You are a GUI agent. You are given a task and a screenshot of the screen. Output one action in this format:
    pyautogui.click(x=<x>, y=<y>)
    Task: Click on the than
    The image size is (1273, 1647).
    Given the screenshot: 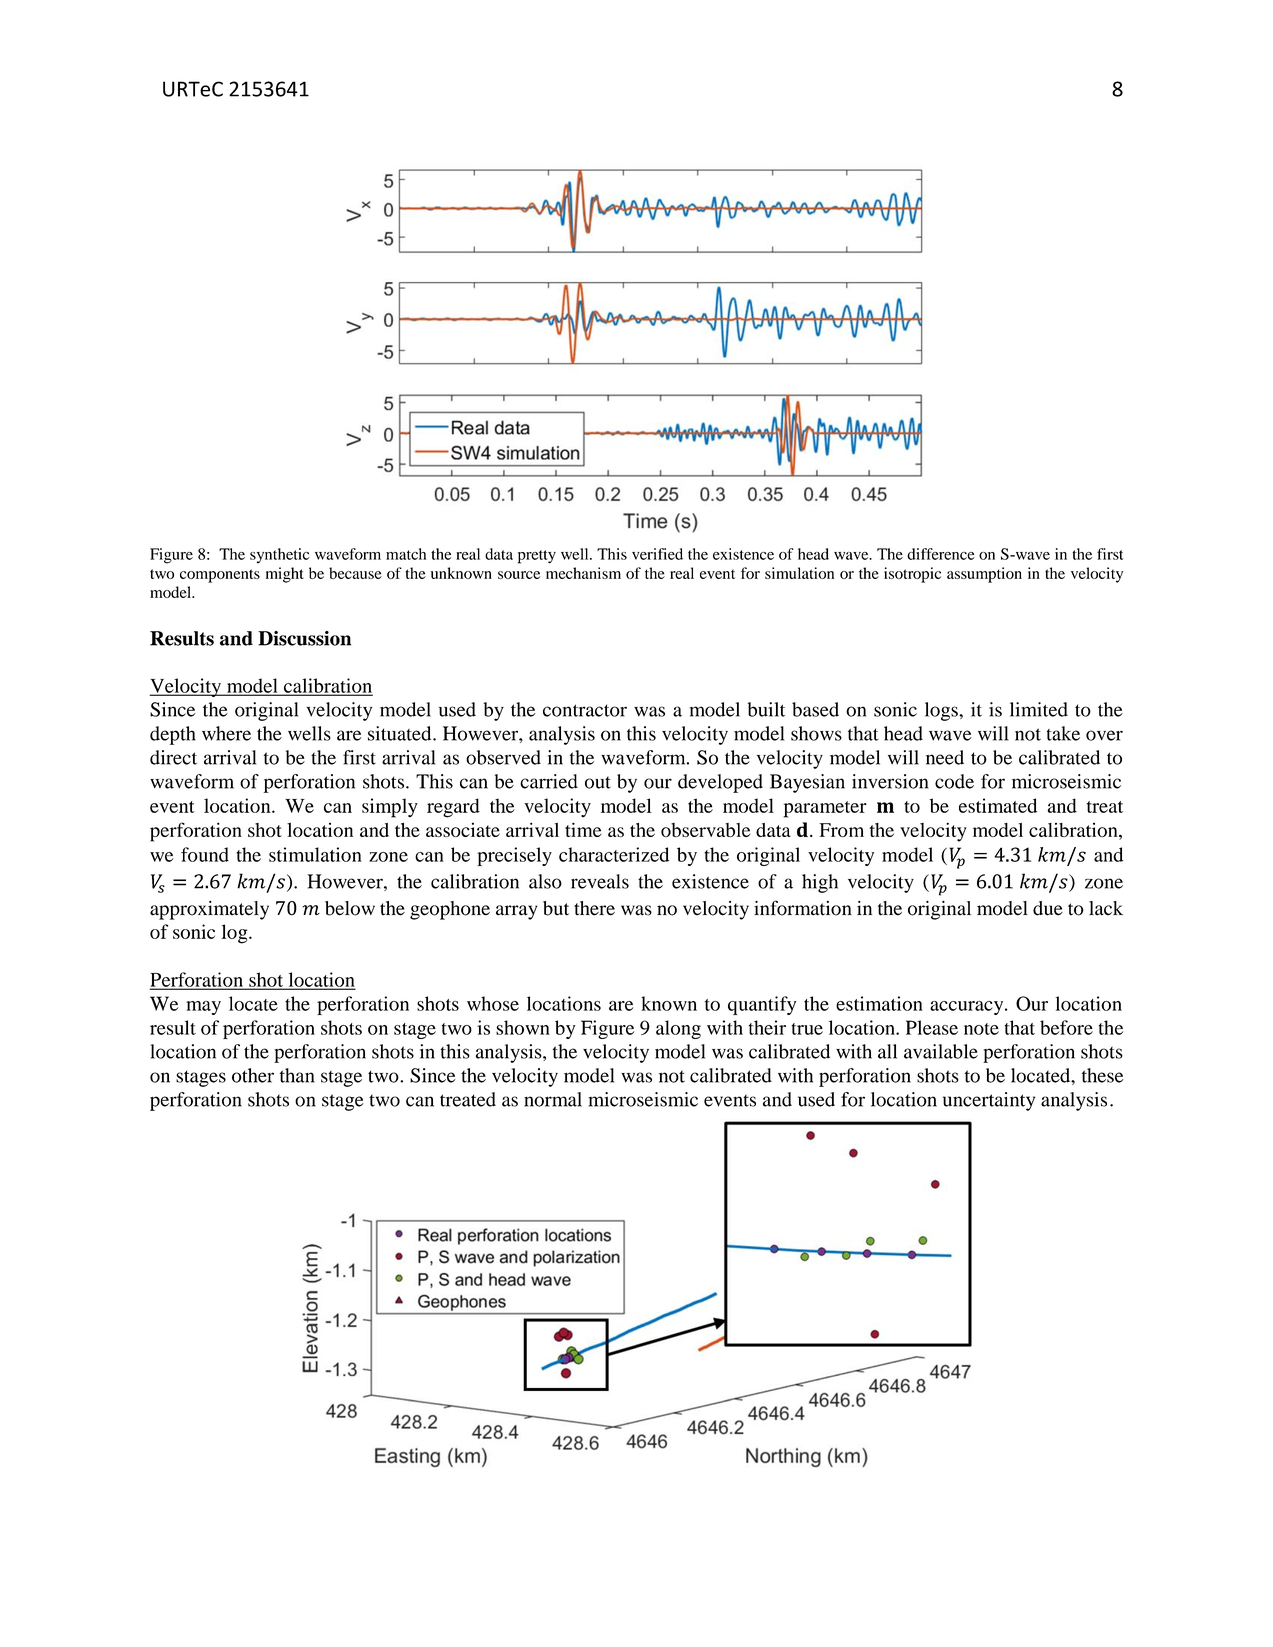 What is the action you would take?
    pyautogui.click(x=297, y=1075)
